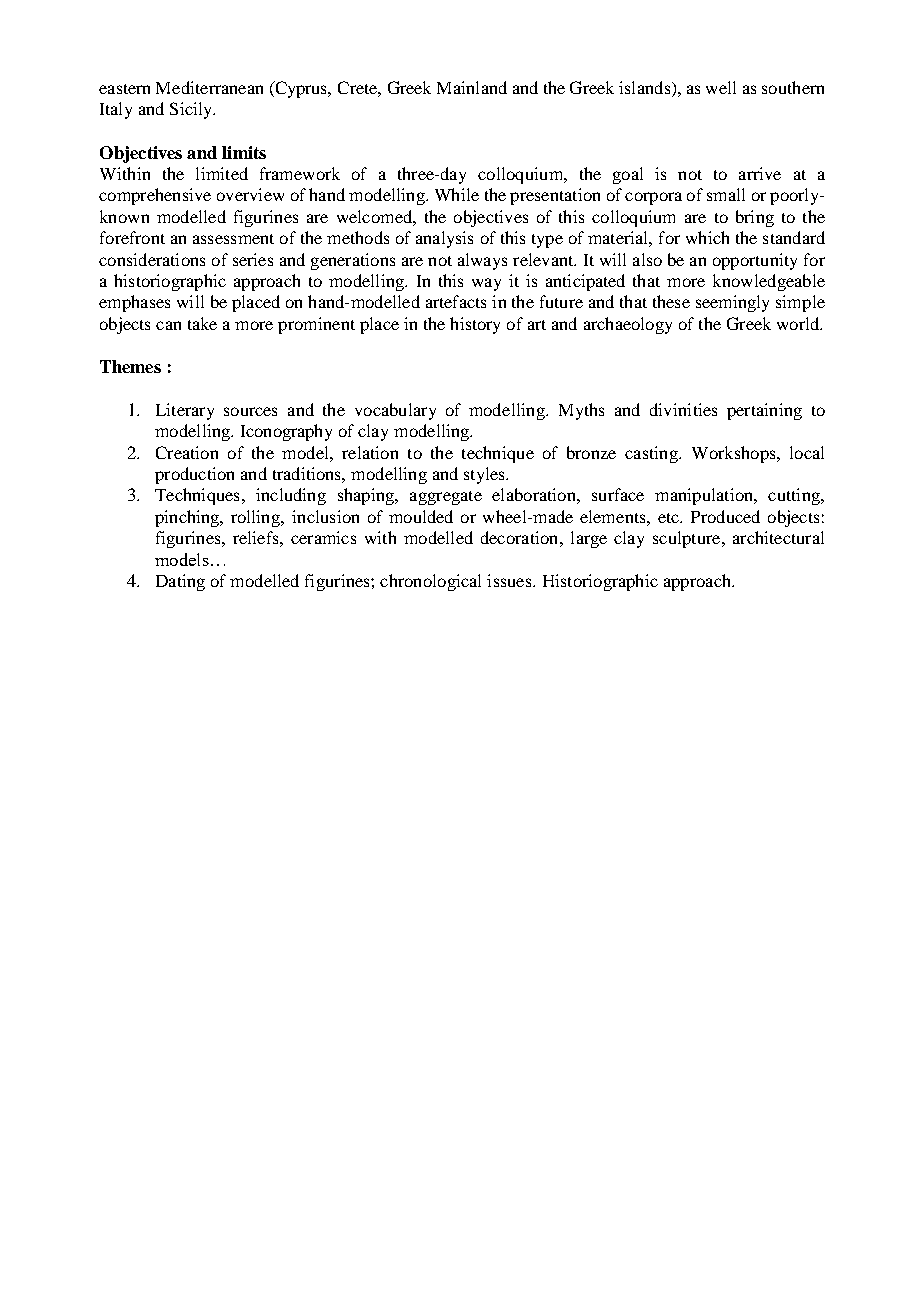 This image has width=924, height=1308. Describe the element at coordinates (721, 87) in the image. I see `well` at that location.
